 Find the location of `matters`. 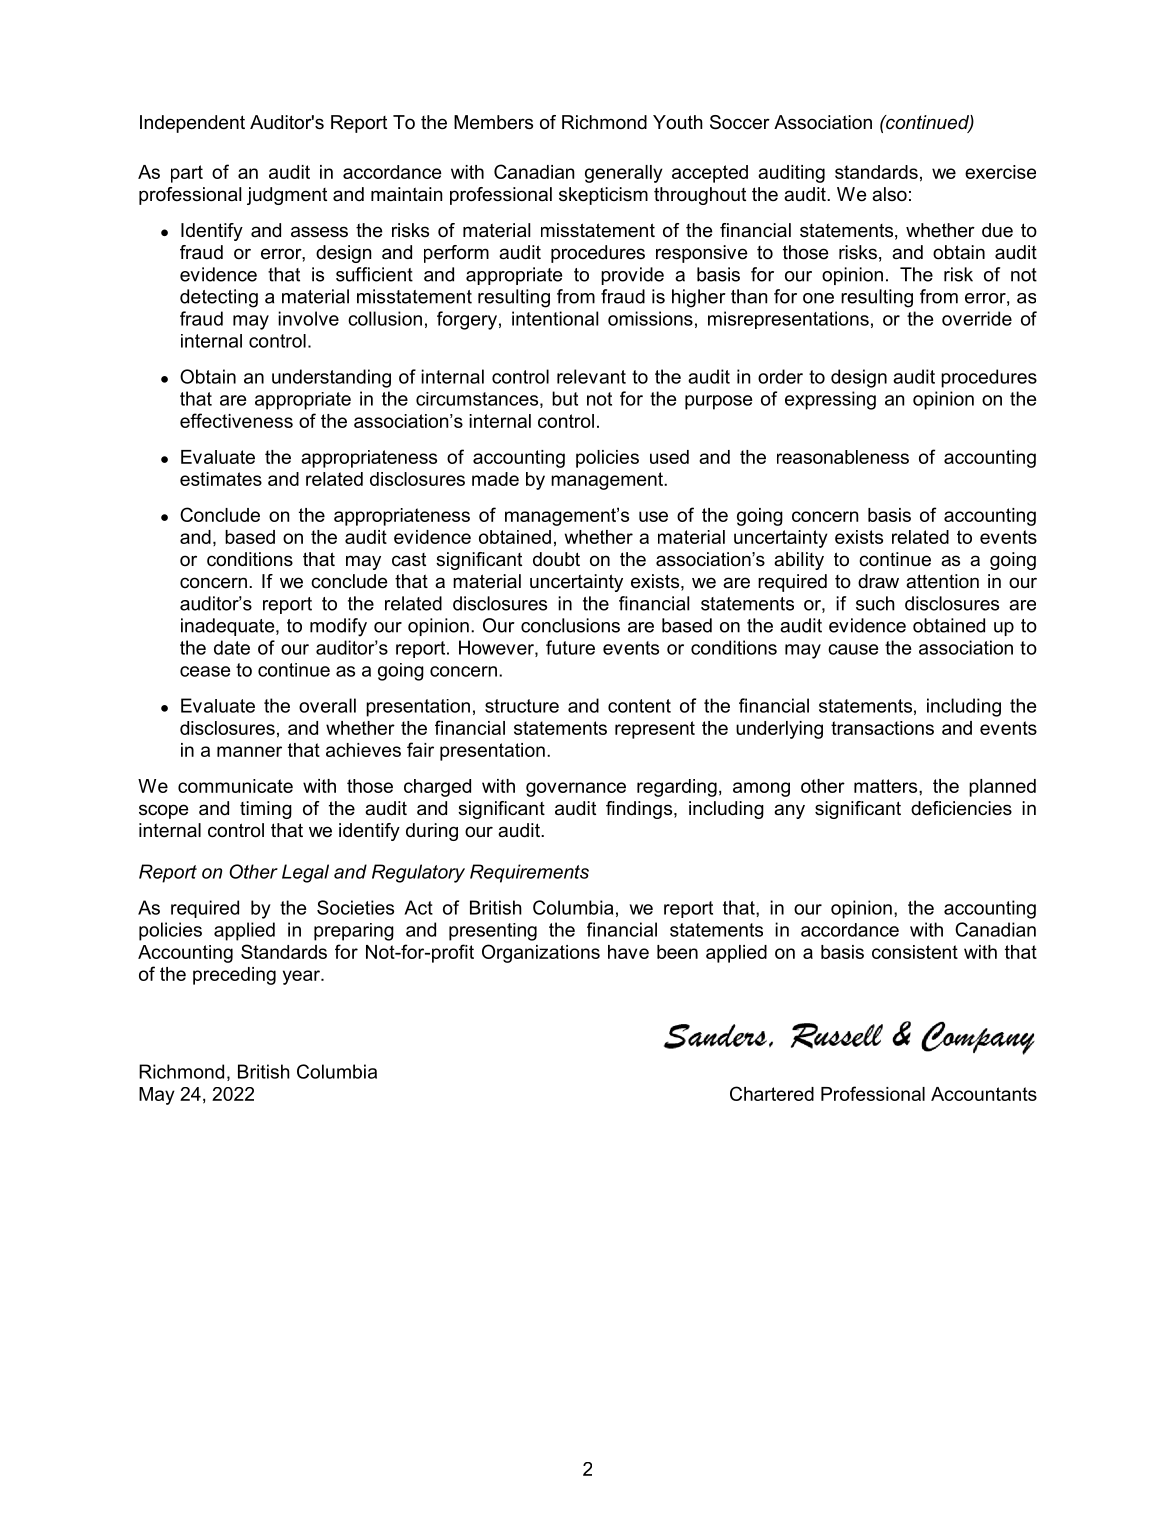

matters is located at coordinates (887, 786).
